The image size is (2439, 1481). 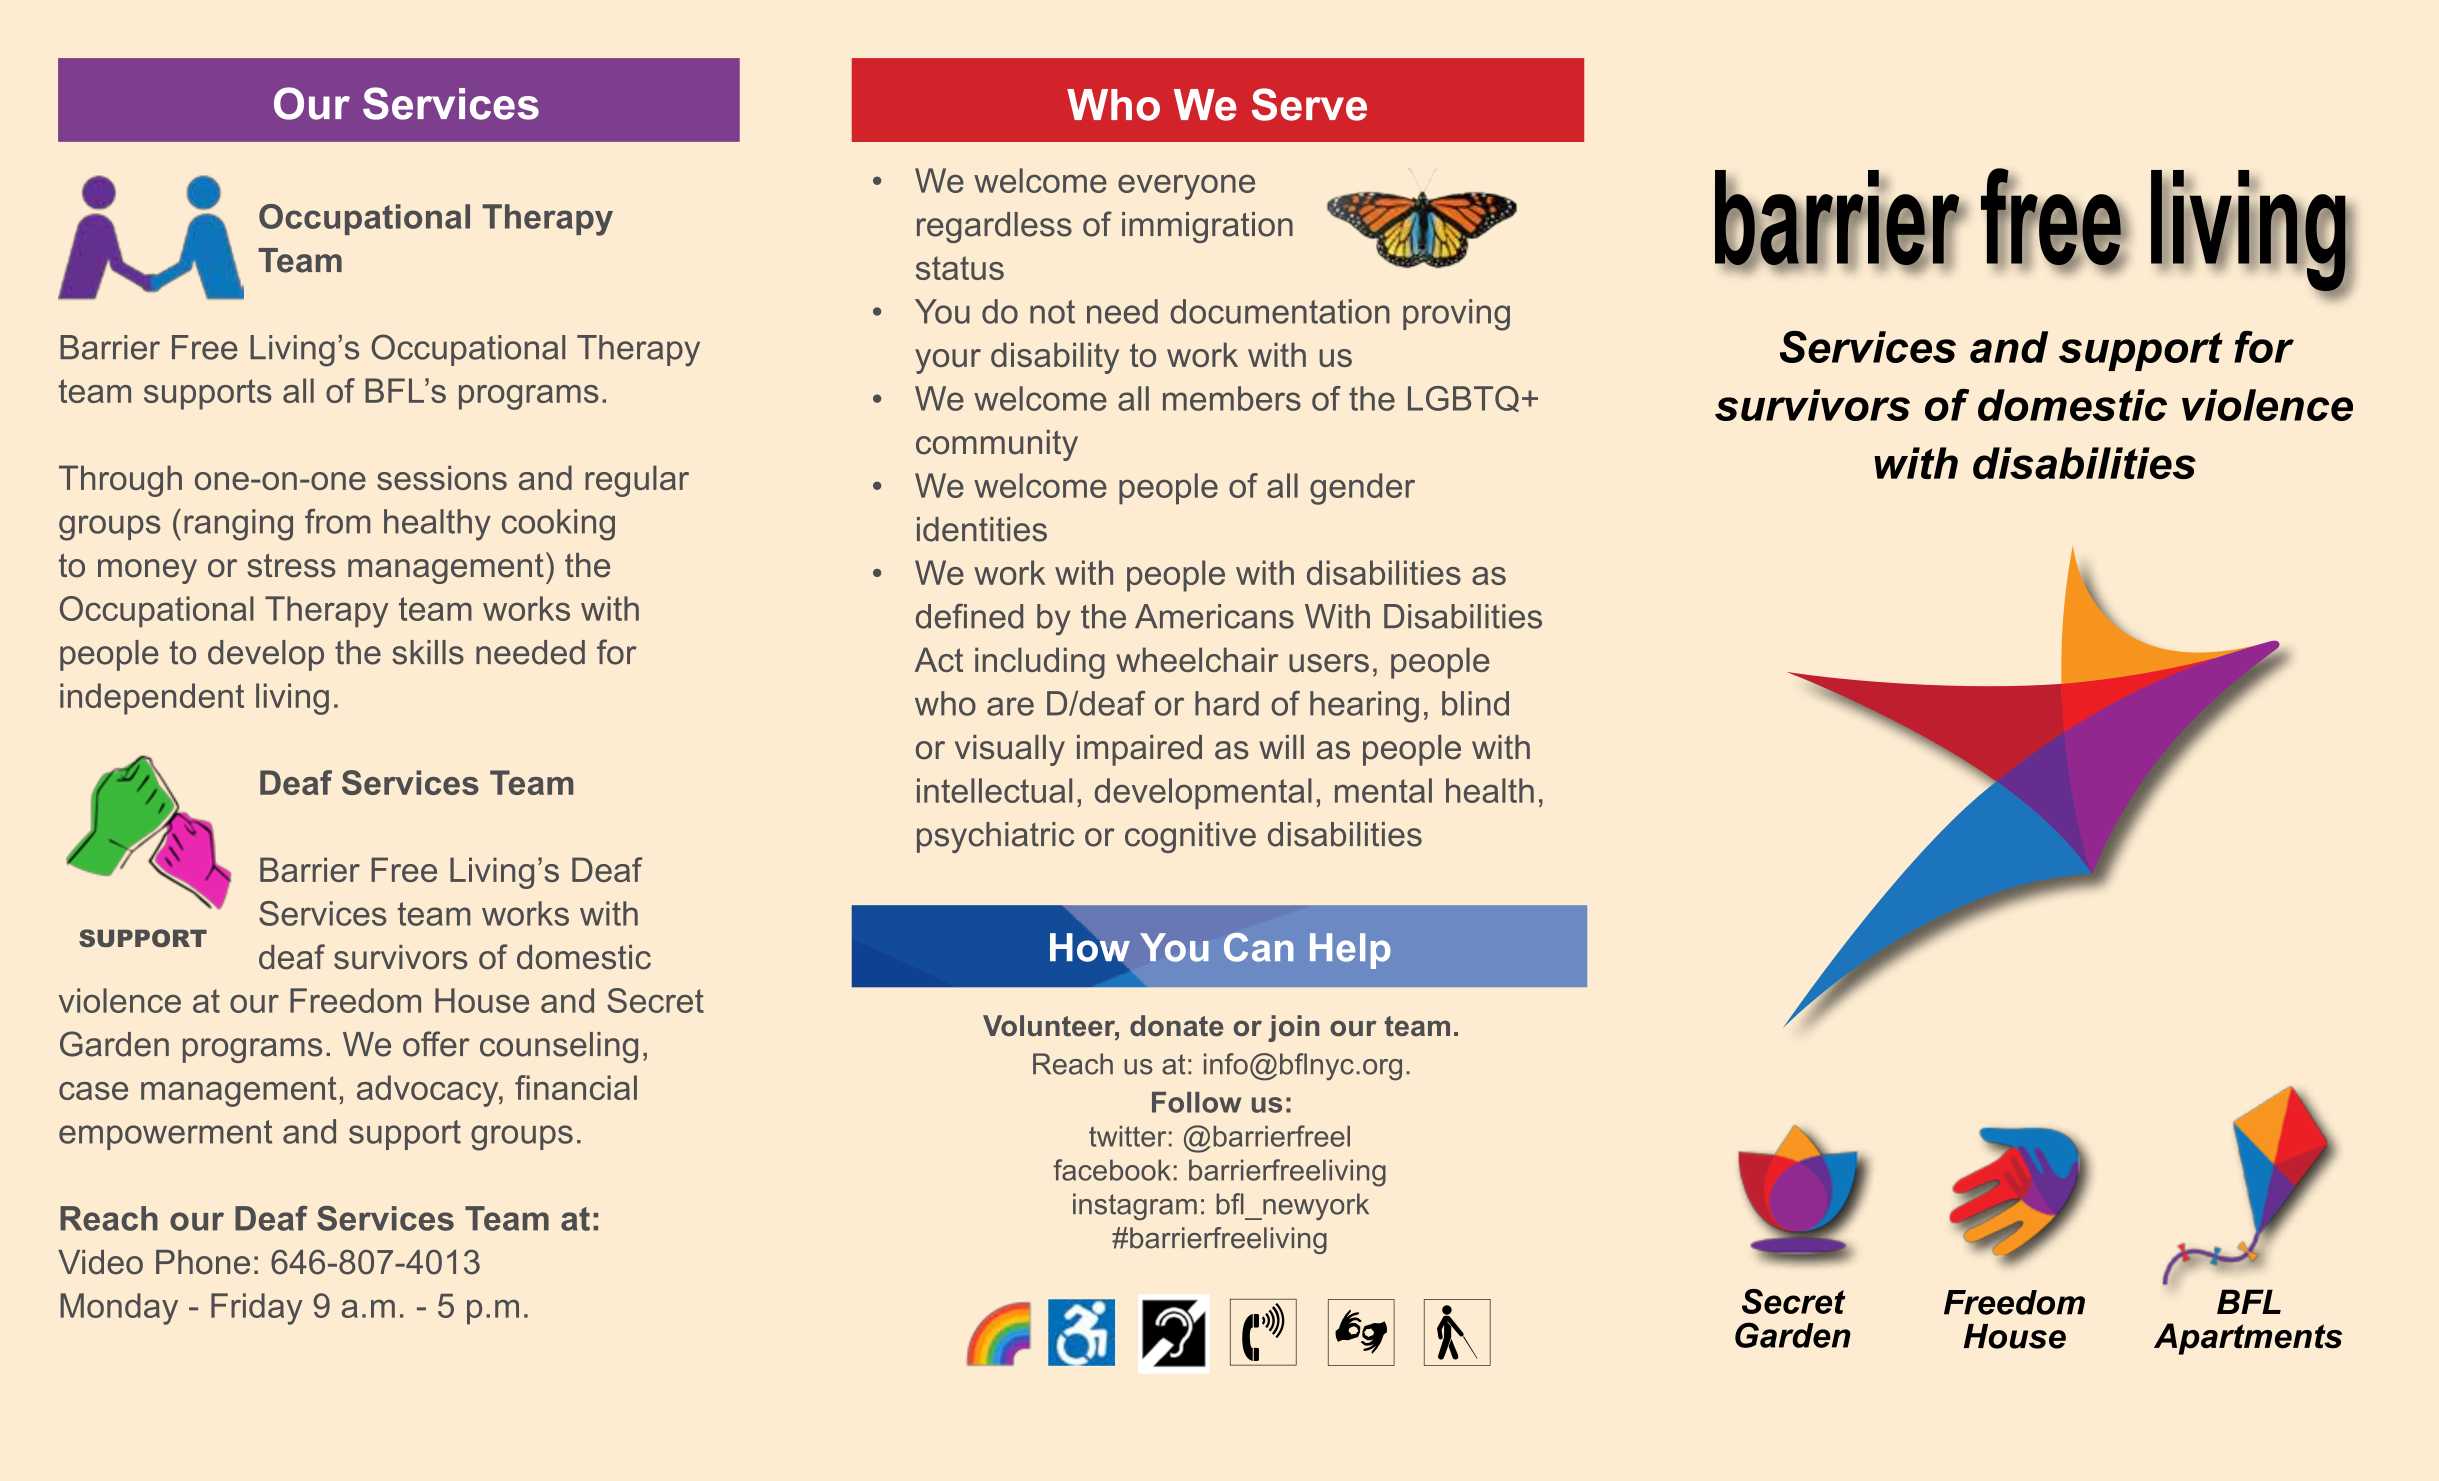 What do you see at coordinates (1186, 187) in the page?
I see `everyone` at bounding box center [1186, 187].
